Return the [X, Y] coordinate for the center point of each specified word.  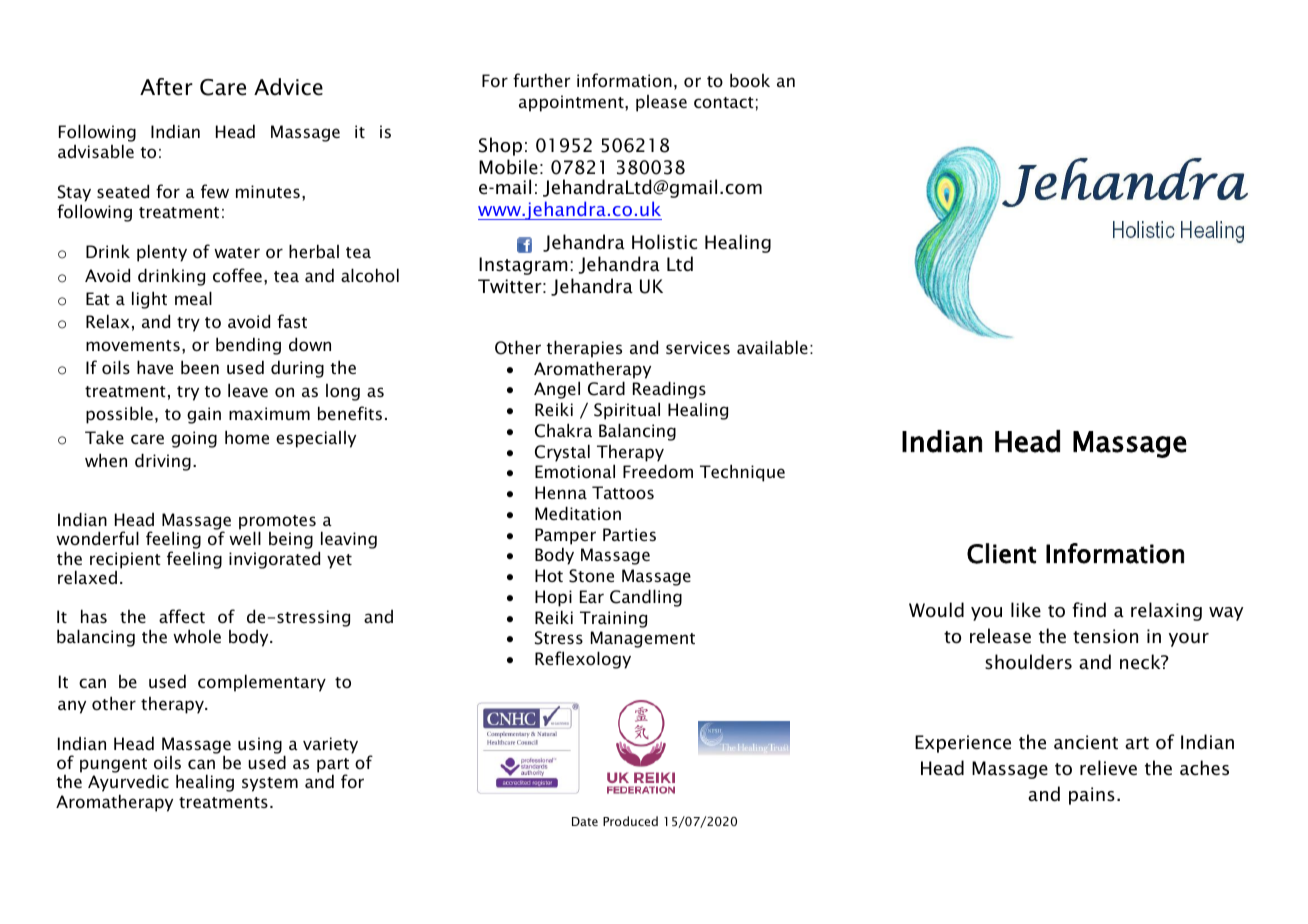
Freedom [658, 471]
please [661, 103]
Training [613, 619]
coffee [237, 275]
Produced [630, 821]
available [772, 347]
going [194, 439]
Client [1001, 553]
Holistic [664, 242]
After [166, 87]
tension [1105, 636]
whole [197, 636]
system [270, 784]
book [750, 80]
